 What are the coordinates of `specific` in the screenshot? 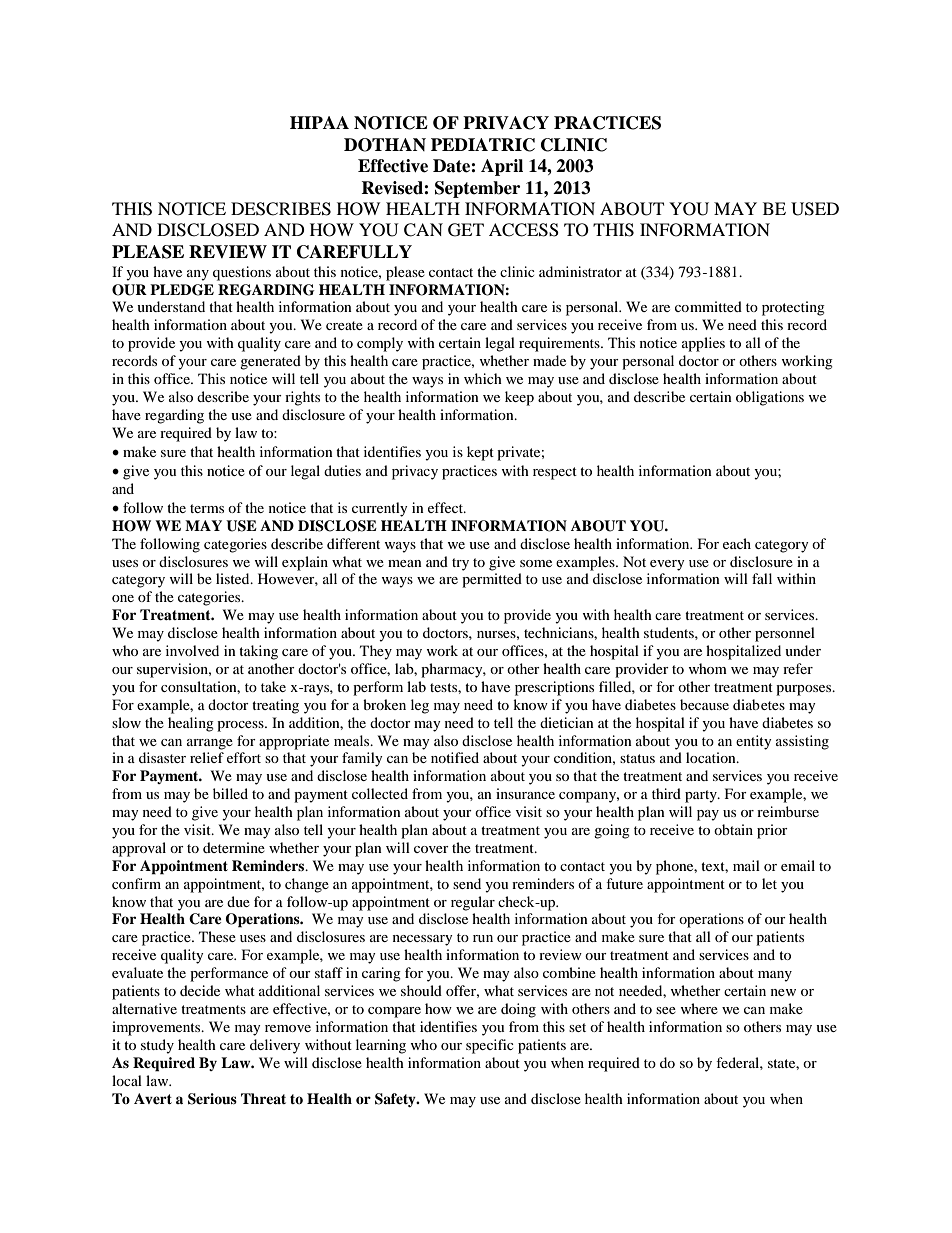 It's located at (490, 1046).
